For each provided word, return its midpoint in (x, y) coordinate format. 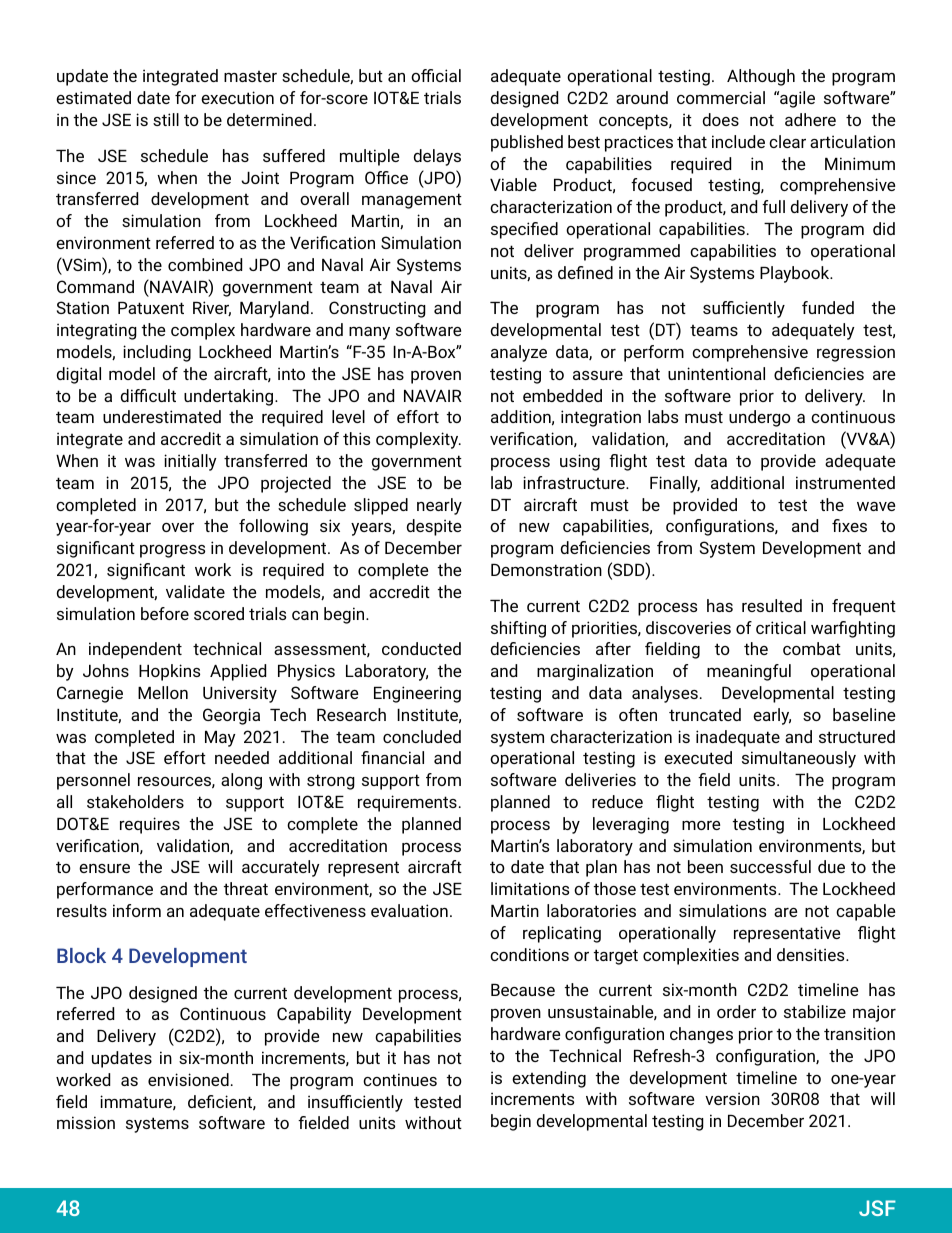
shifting (518, 629)
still (166, 119)
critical (781, 627)
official (436, 75)
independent (135, 650)
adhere (810, 119)
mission (86, 1122)
